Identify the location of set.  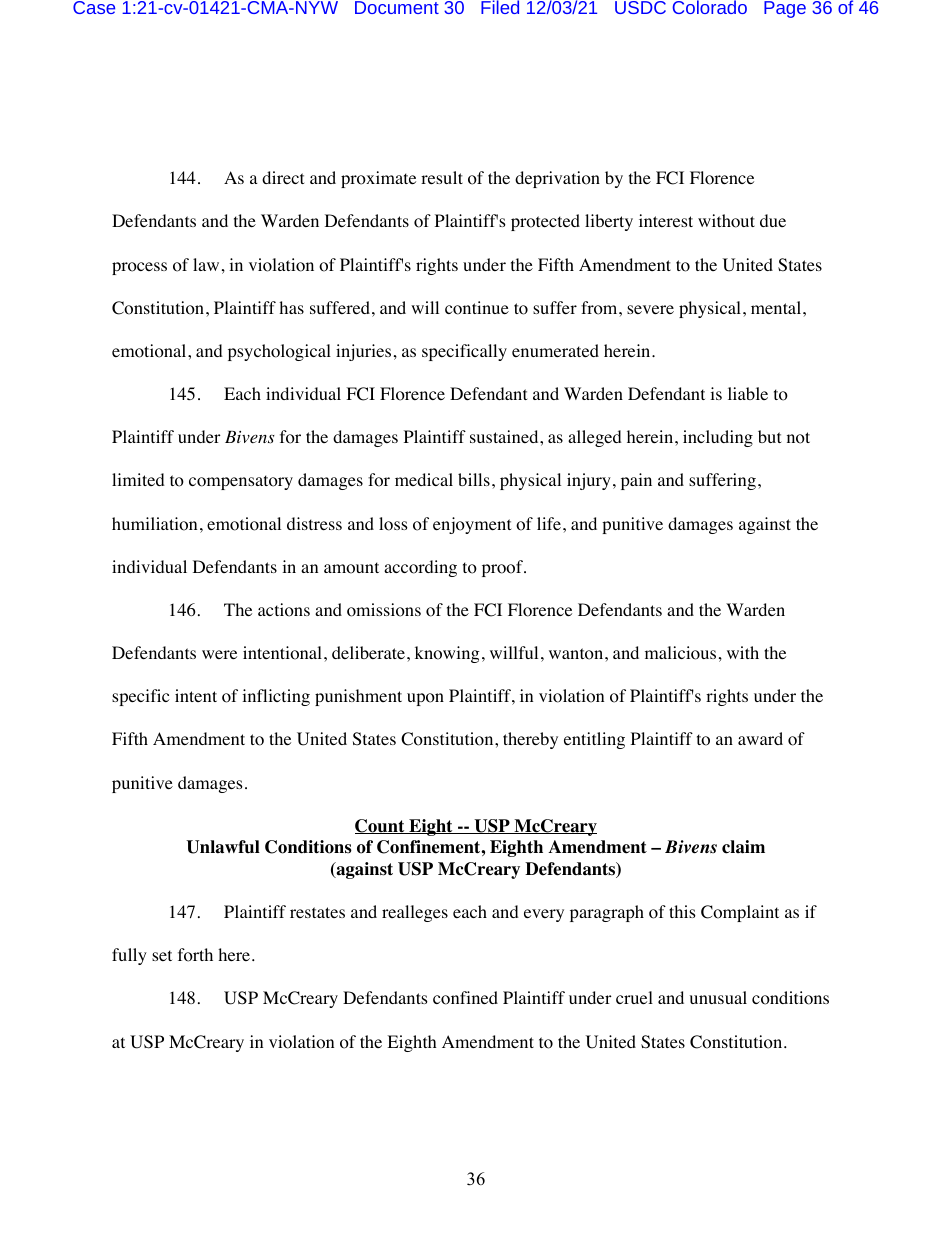
(162, 955).
